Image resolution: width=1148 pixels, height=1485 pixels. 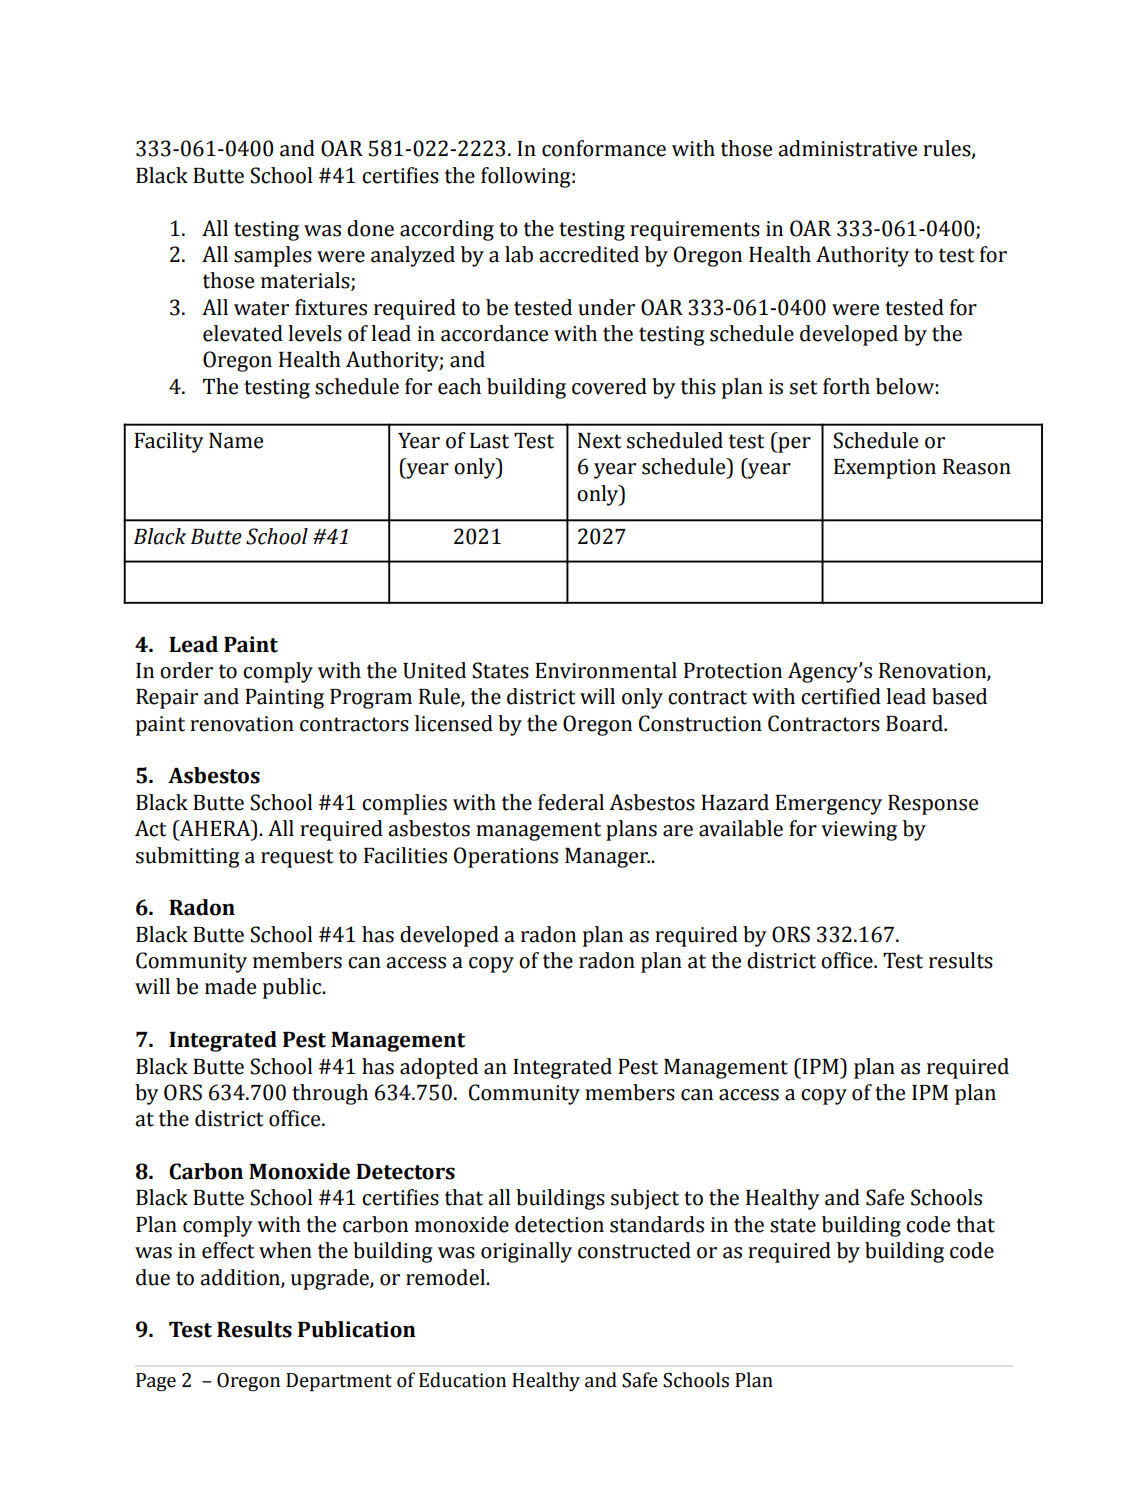 What do you see at coordinates (462, 1380) in the image?
I see `Education` at bounding box center [462, 1380].
